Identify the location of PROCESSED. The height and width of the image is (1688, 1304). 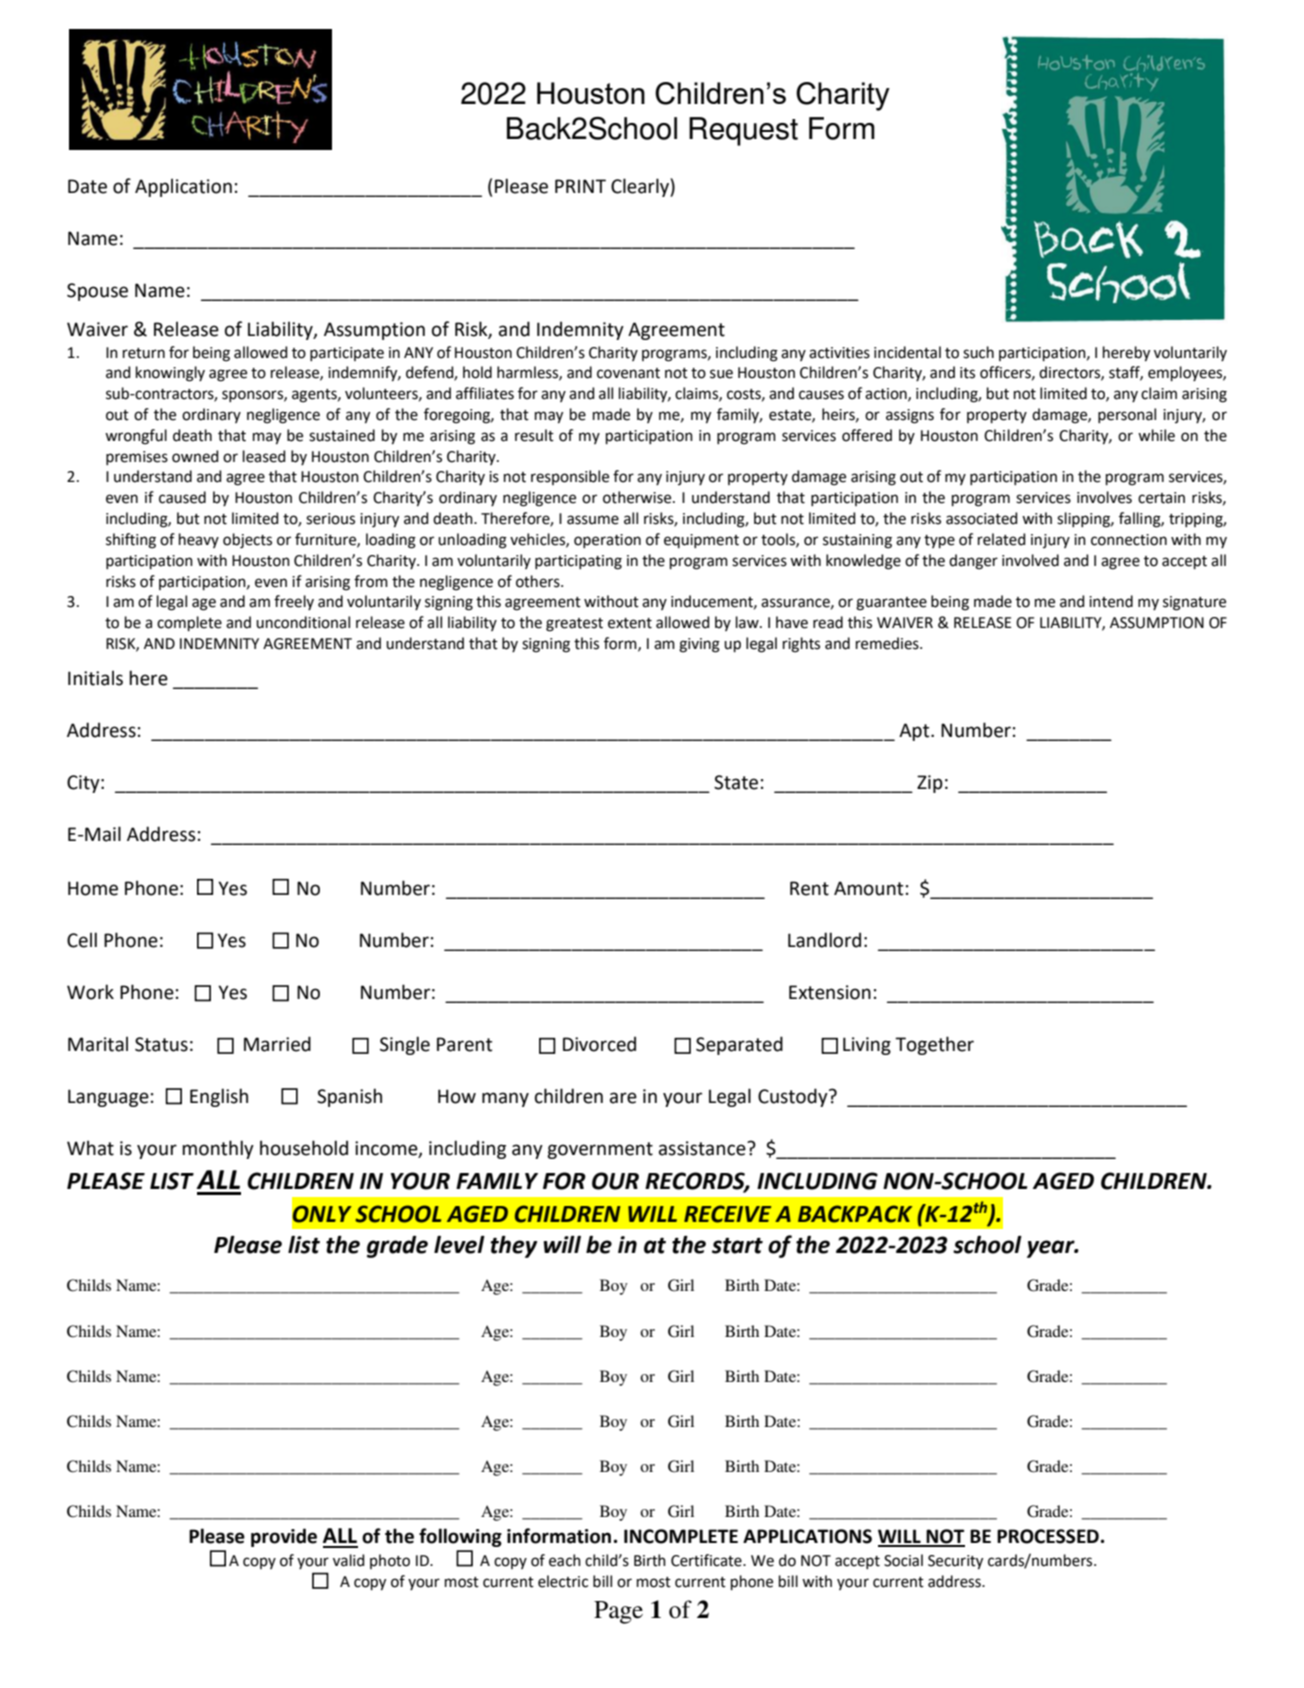
(1048, 1536).
